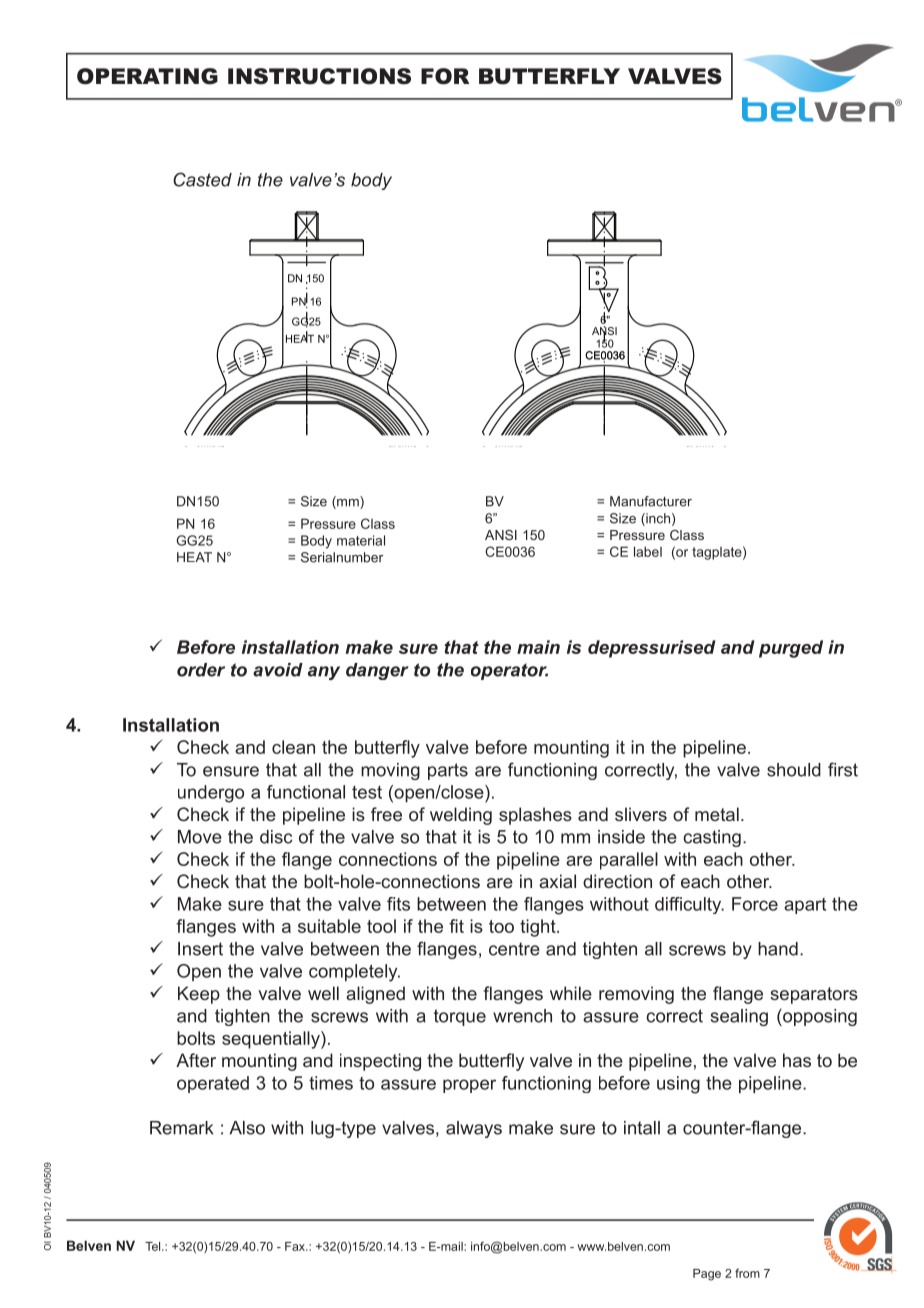  What do you see at coordinates (514, 949) in the screenshot?
I see `centre` at bounding box center [514, 949].
